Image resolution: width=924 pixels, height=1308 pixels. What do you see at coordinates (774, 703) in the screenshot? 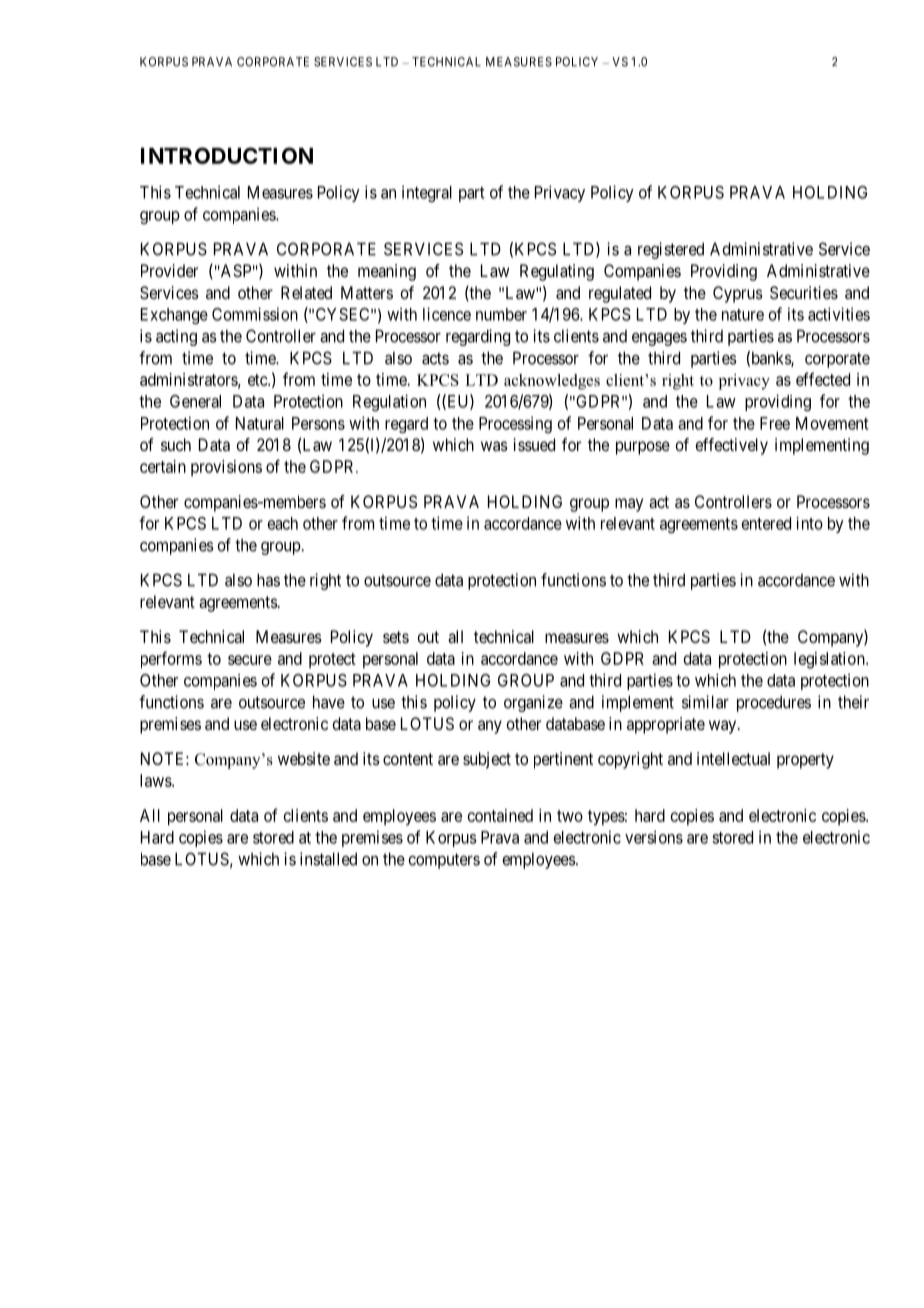
I see `procedures` at bounding box center [774, 703].
